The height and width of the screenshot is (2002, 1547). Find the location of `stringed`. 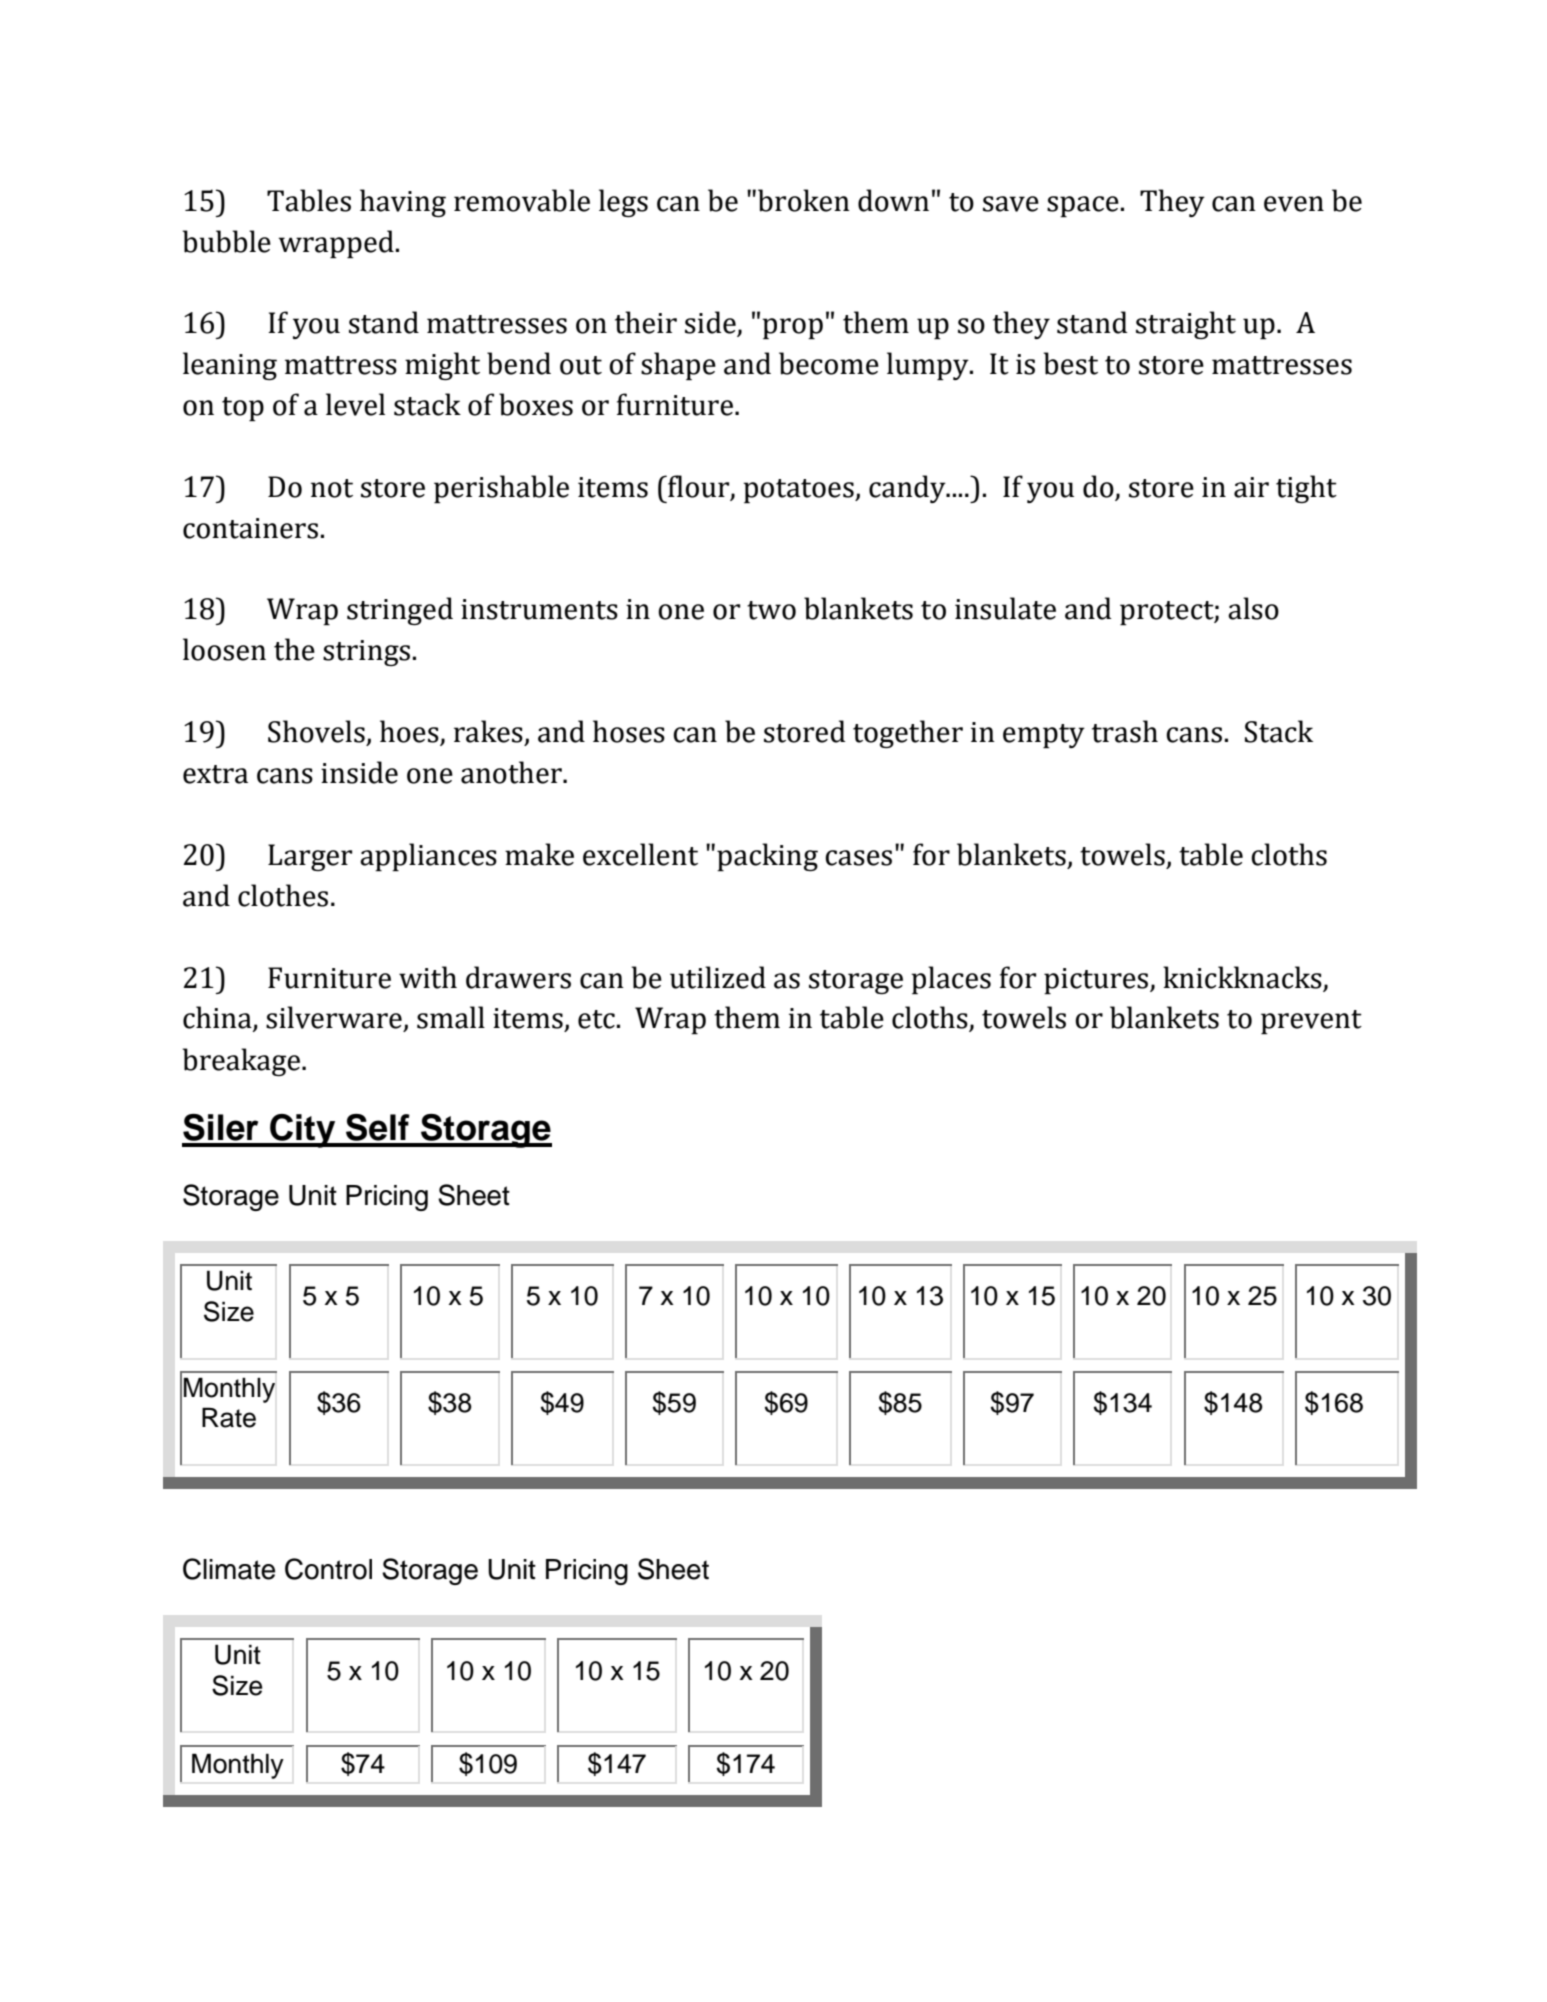

stringed is located at coordinates (400, 611).
